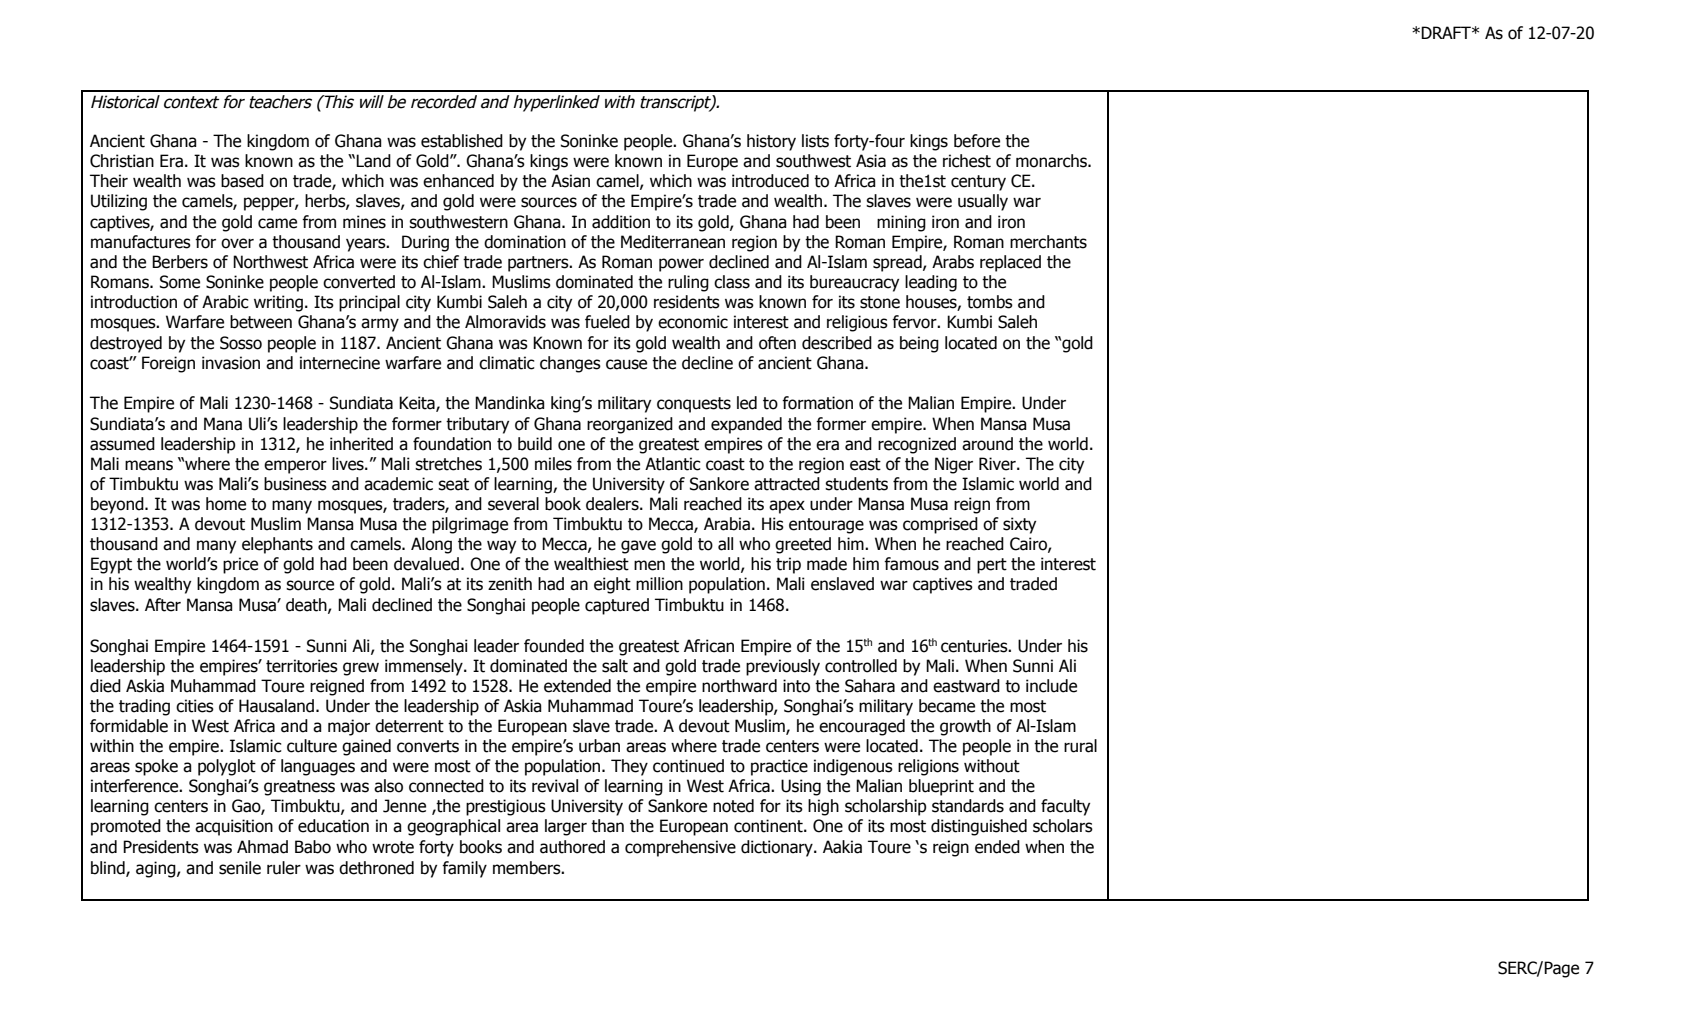 The width and height of the image is (1685, 1023). What do you see at coordinates (262, 847) in the image?
I see `Ahmad` at bounding box center [262, 847].
